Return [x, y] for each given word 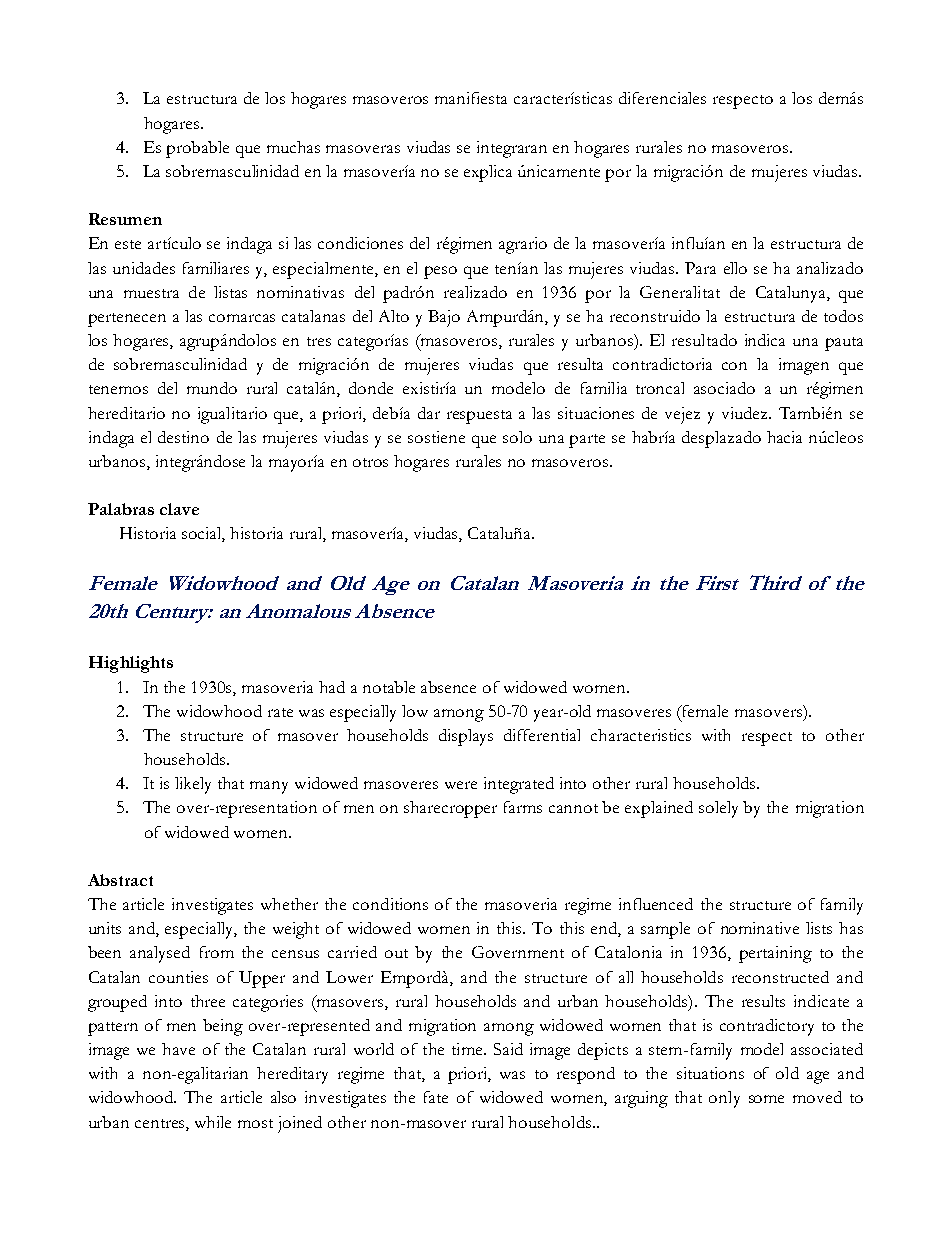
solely [718, 809]
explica [488, 173]
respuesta [479, 417]
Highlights [131, 664]
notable [389, 687]
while [213, 1122]
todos [843, 316]
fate [436, 1097]
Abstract [120, 880]
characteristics [641, 735]
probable [197, 149]
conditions [390, 904]
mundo [212, 388]
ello [735, 268]
